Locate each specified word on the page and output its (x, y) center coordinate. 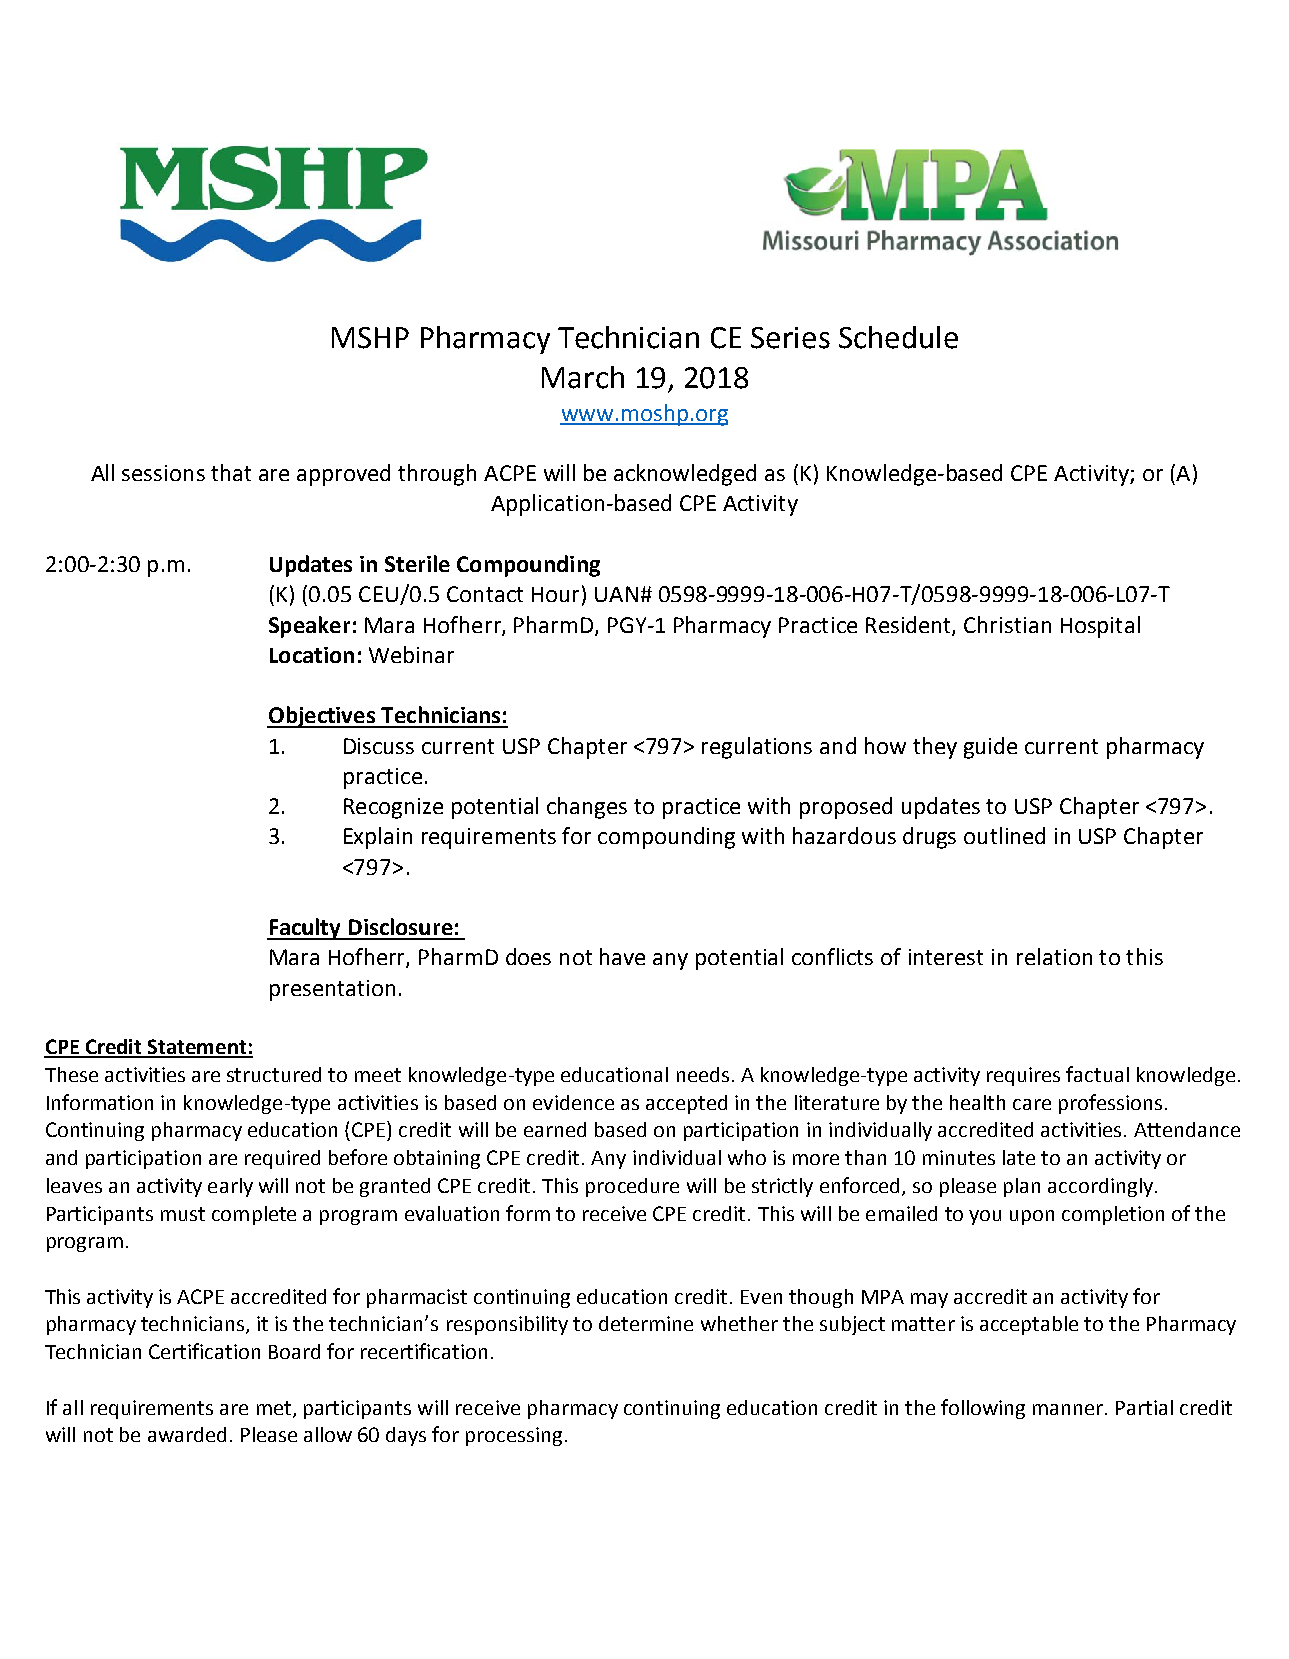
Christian (1007, 624)
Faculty (305, 929)
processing (514, 1436)
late (1019, 1157)
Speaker (309, 627)
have (622, 956)
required (282, 1159)
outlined (1004, 835)
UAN (616, 594)
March (583, 377)
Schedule (898, 337)
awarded (187, 1434)
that (231, 472)
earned (555, 1129)
